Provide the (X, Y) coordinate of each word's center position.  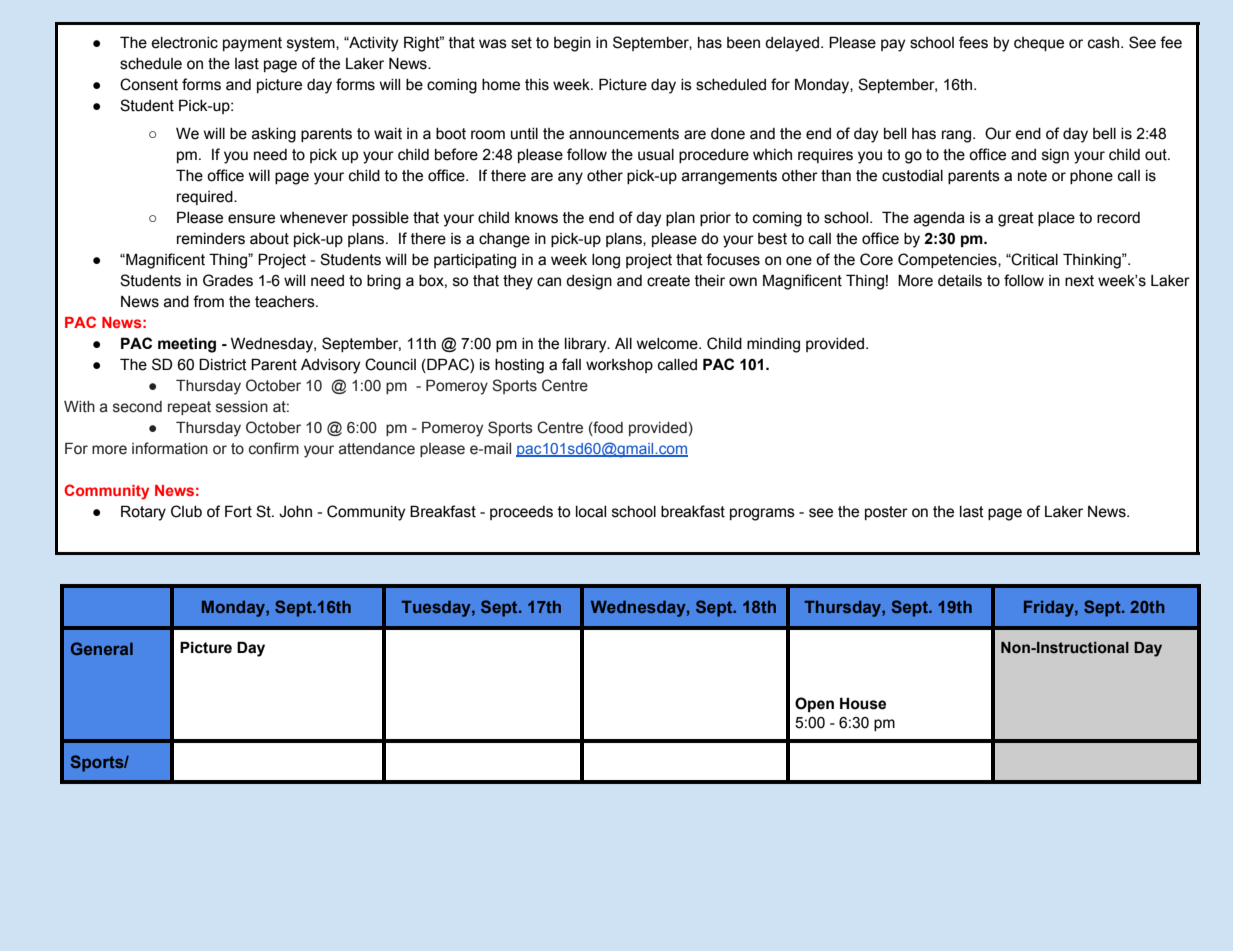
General (102, 648)
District (223, 364)
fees (973, 42)
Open (814, 704)
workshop (619, 366)
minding (773, 345)
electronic (184, 43)
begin (572, 44)
